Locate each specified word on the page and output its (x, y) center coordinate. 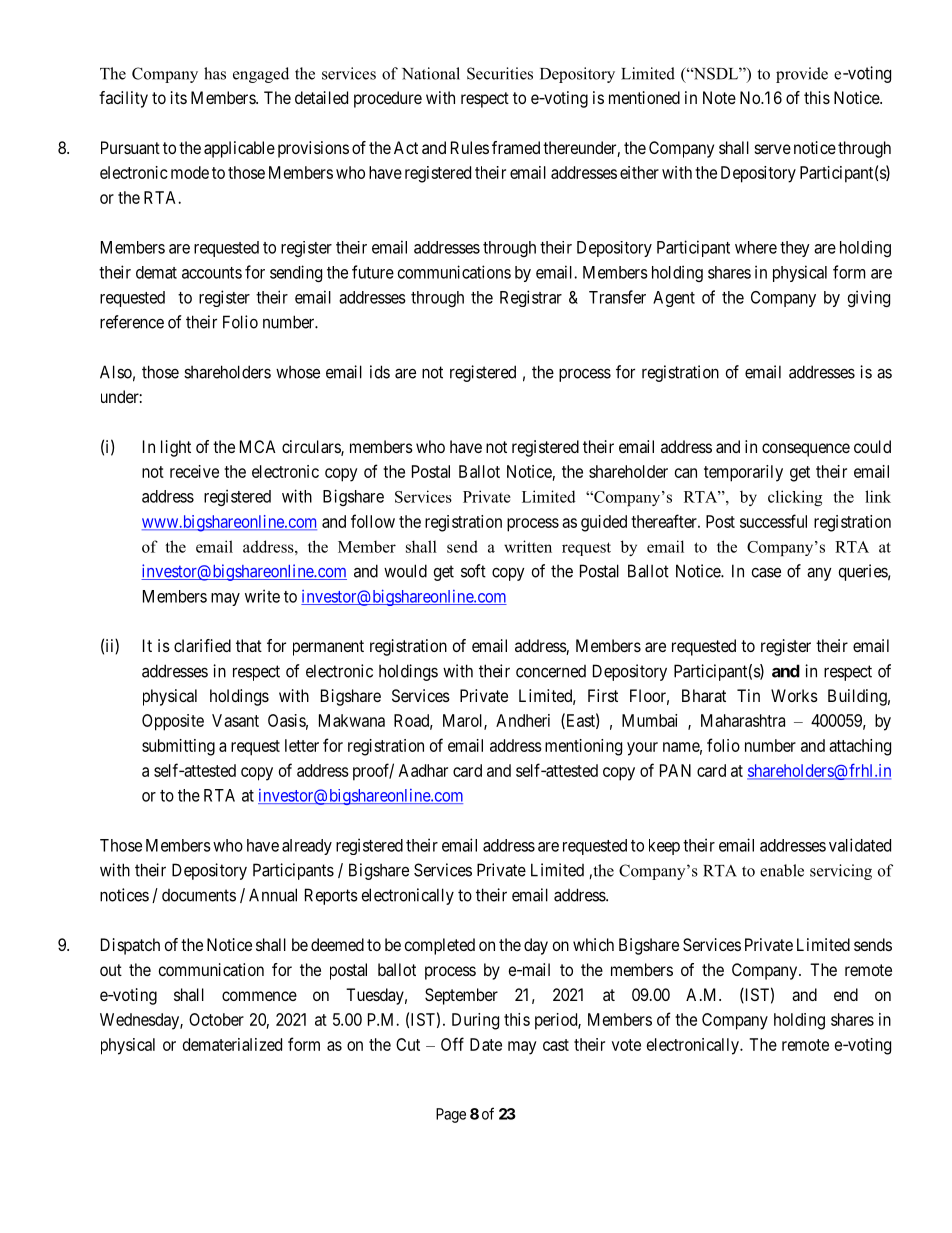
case (766, 572)
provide (802, 75)
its (179, 97)
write (262, 596)
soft (473, 571)
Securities (500, 73)
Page (451, 1115)
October (216, 1019)
